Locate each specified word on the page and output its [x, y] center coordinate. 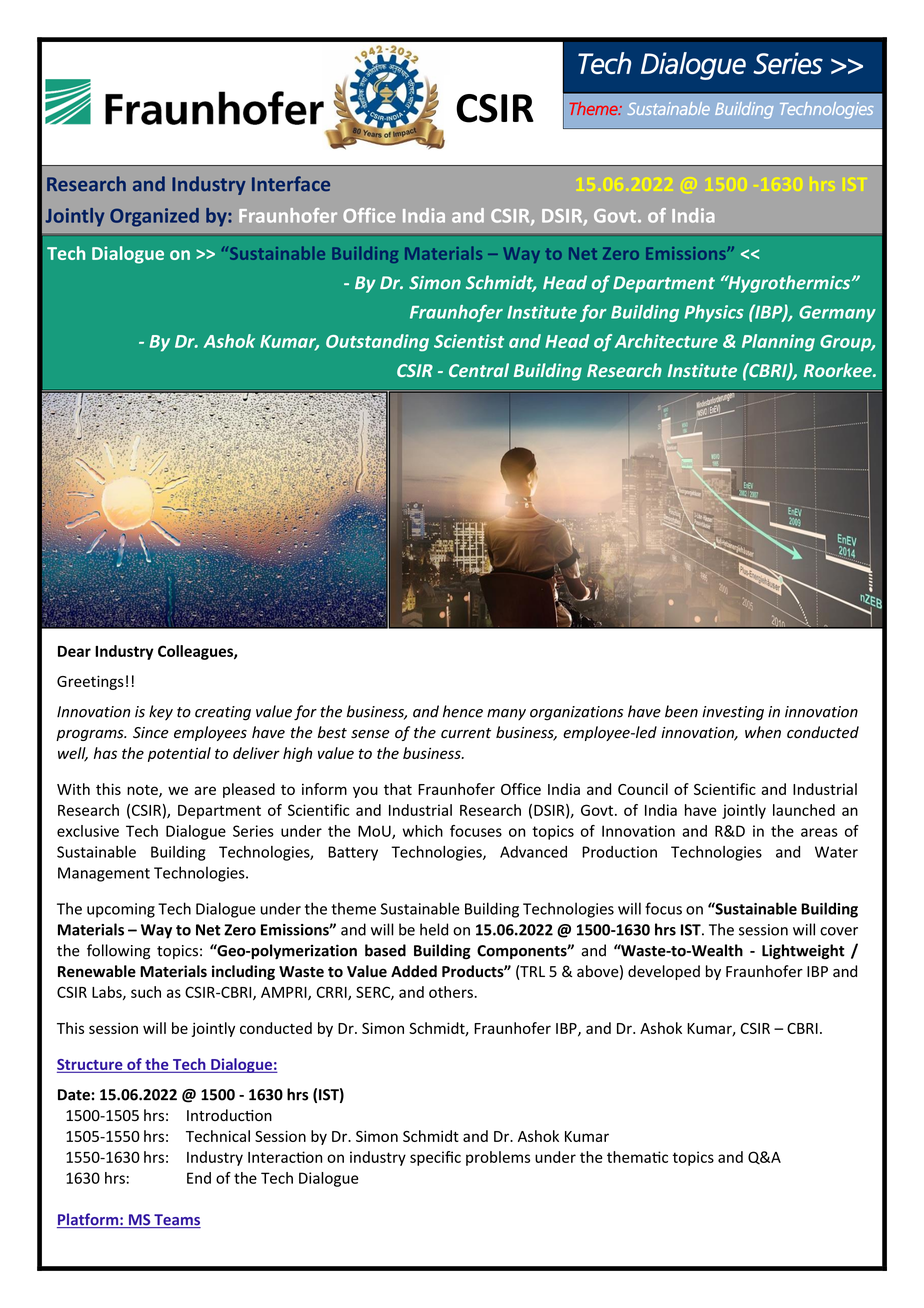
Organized [154, 217]
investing [733, 713]
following [118, 952]
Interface [291, 183]
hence [463, 711]
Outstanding [377, 343]
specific [435, 1158]
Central [479, 370]
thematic [637, 1157]
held [434, 929]
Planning [778, 343]
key [161, 712]
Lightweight [803, 952]
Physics [714, 313]
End [199, 1178]
